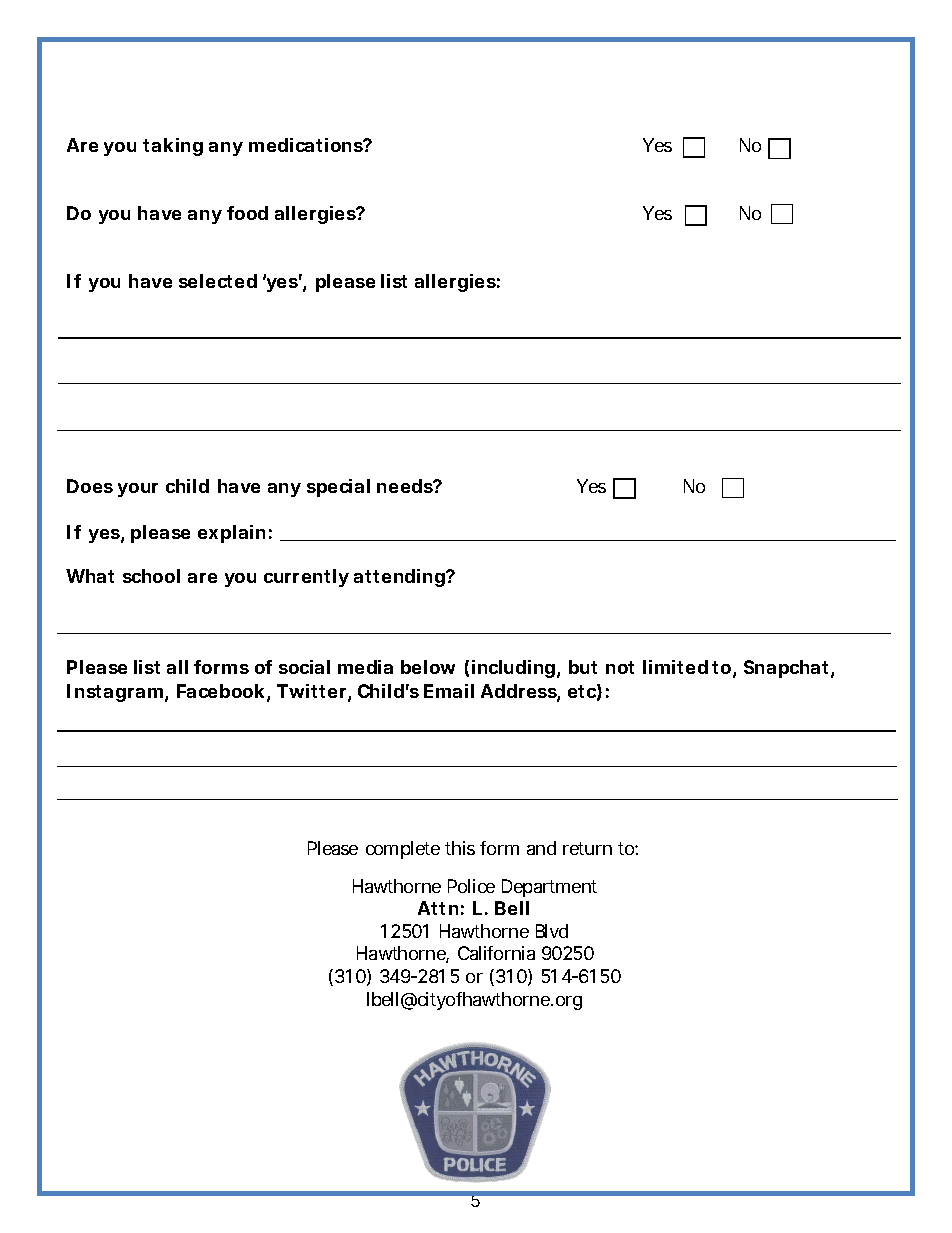 The image size is (952, 1233). I want to click on California, so click(496, 953).
